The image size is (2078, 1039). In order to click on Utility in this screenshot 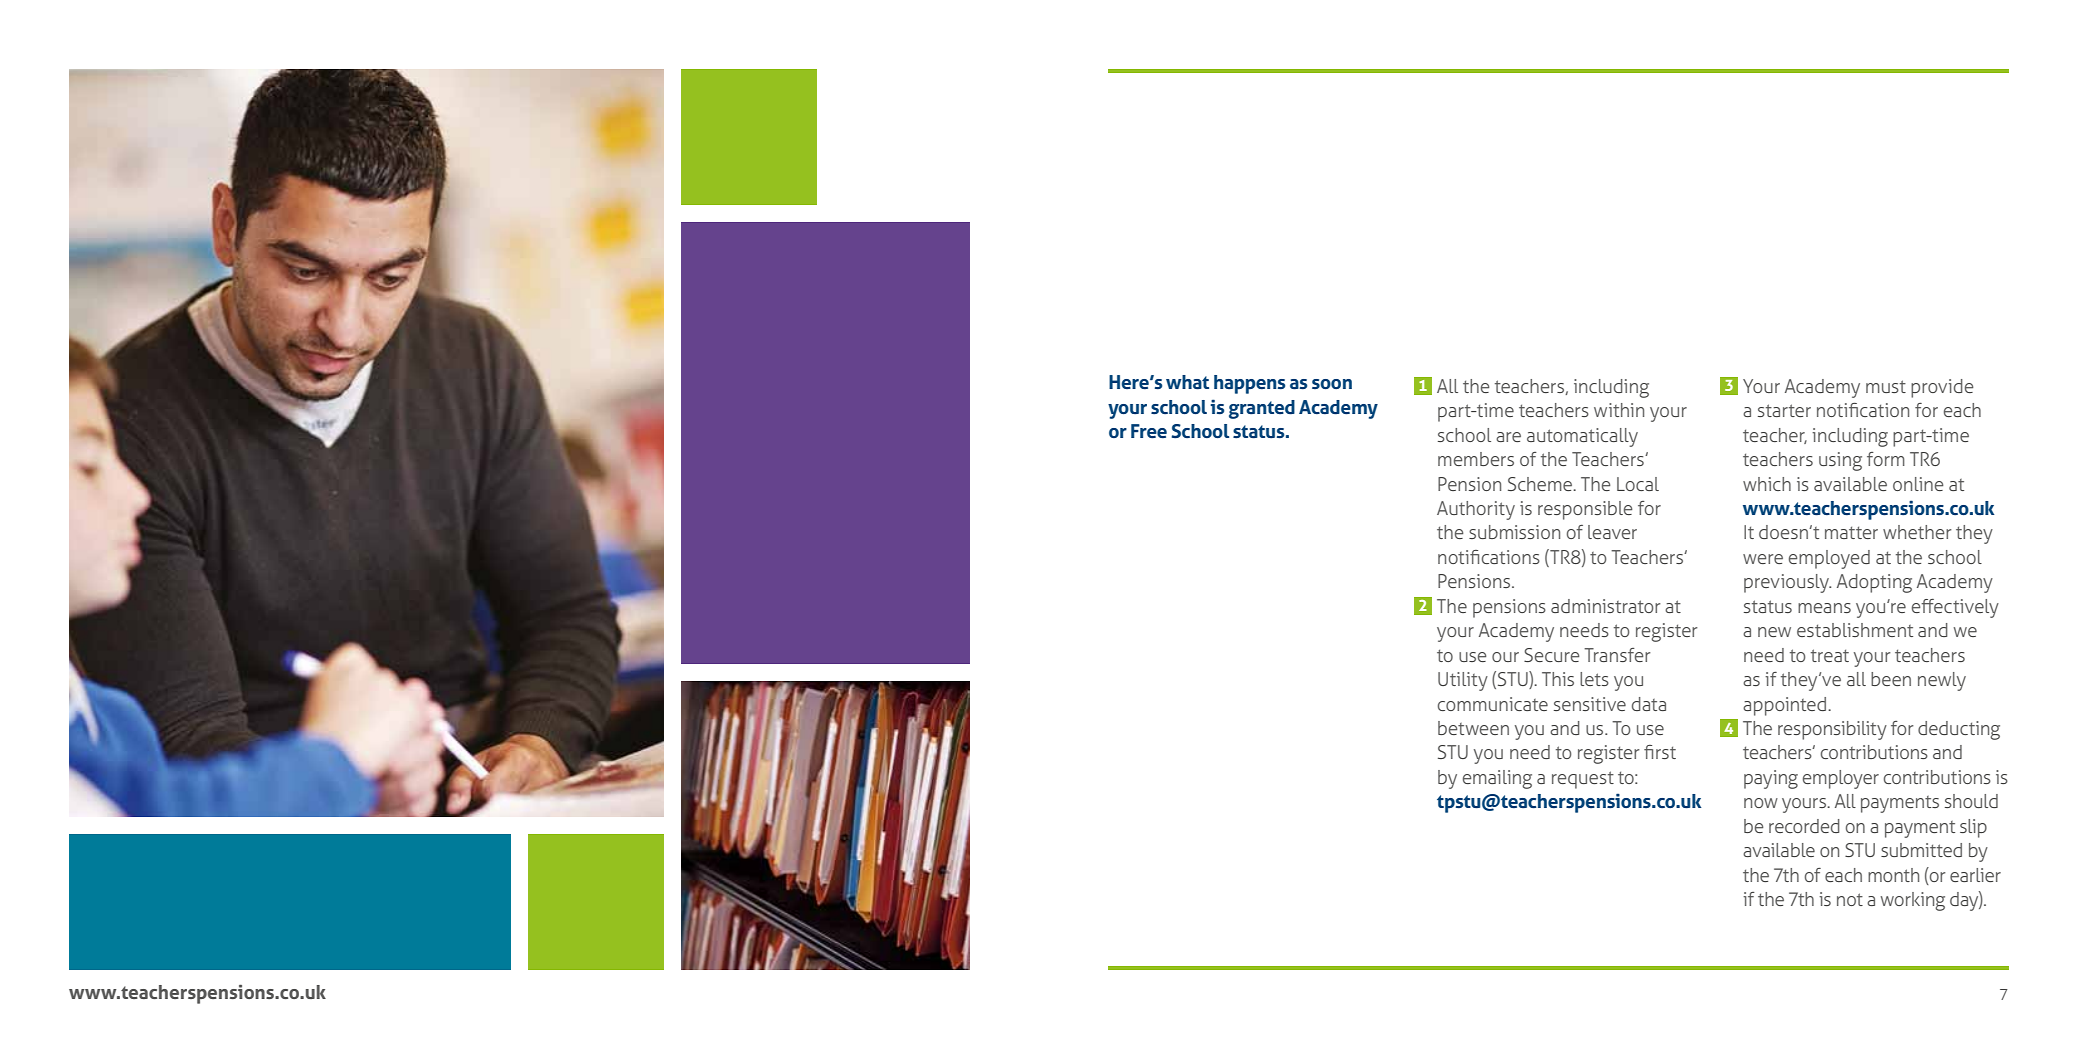, I will do `click(1463, 681)`.
